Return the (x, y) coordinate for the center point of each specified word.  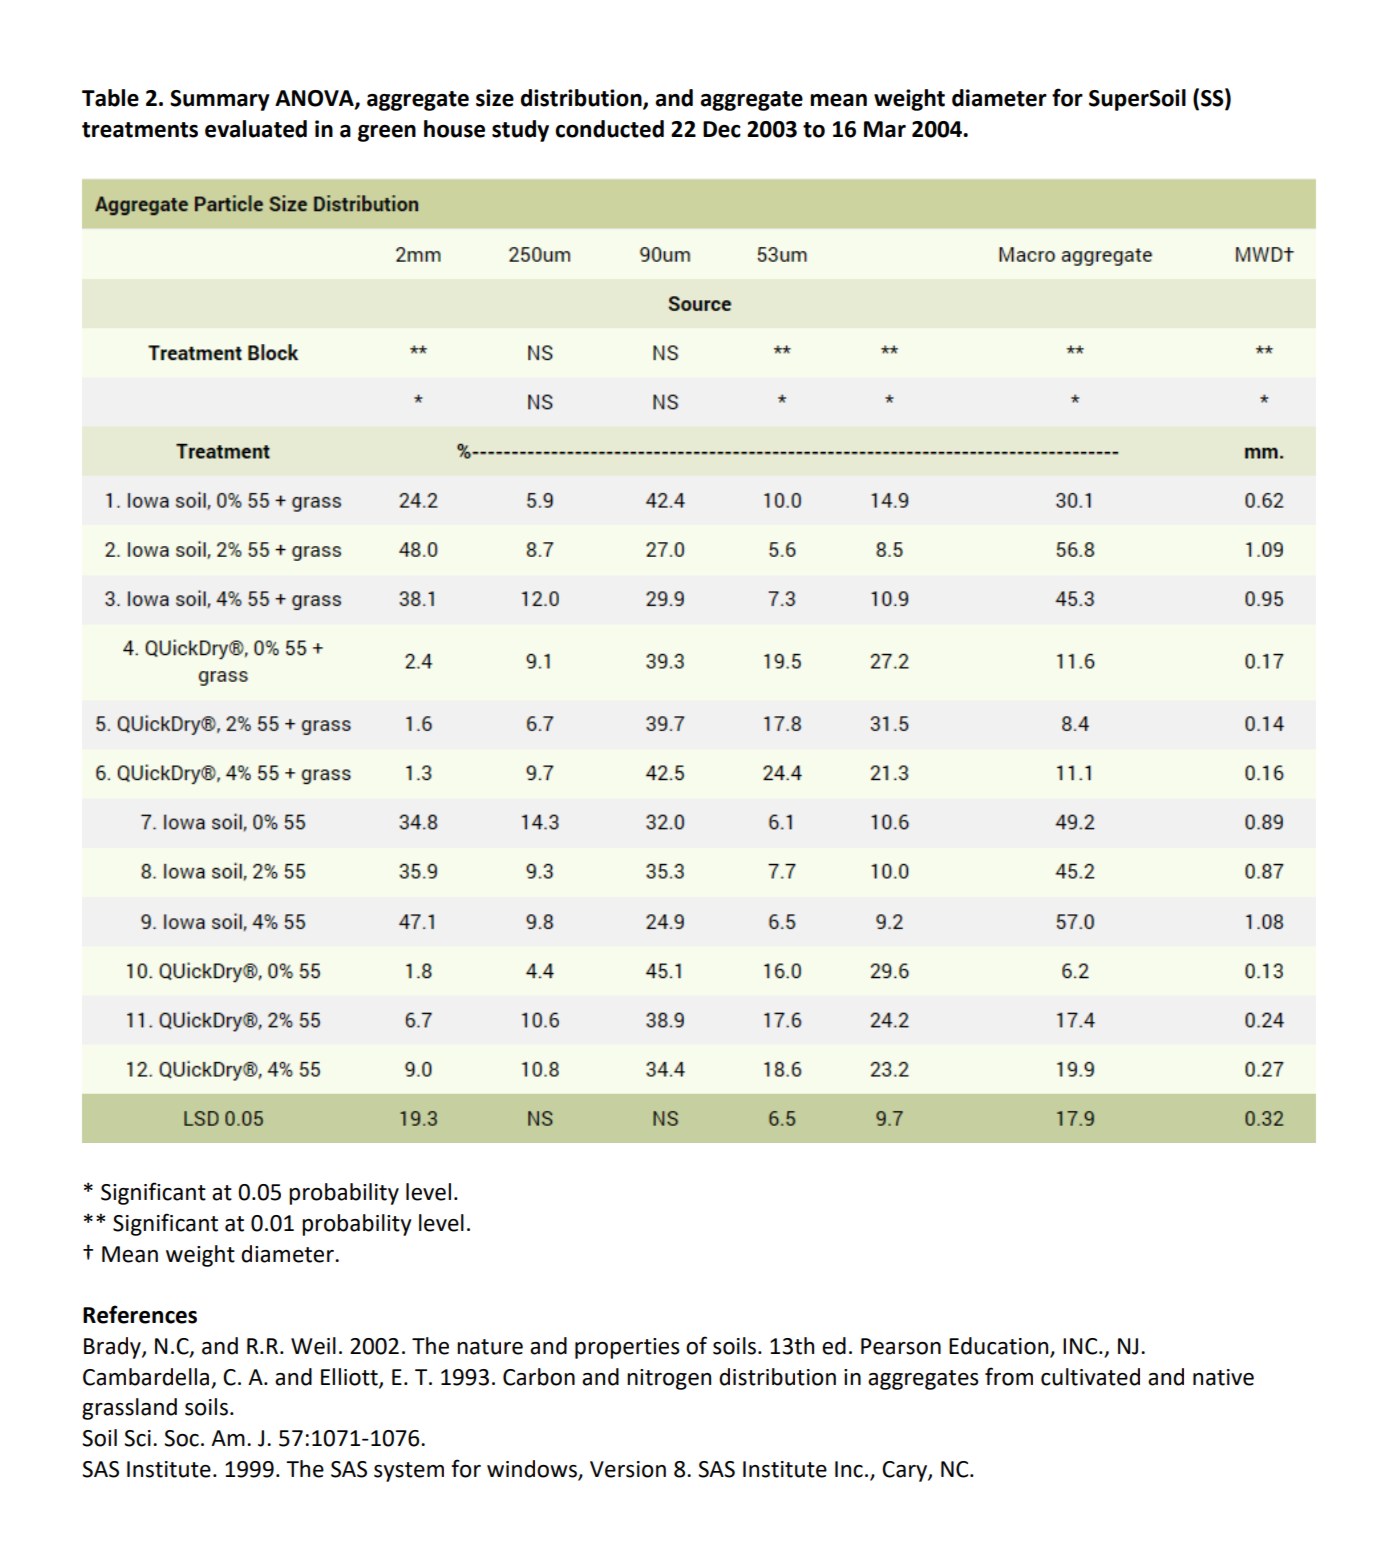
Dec (722, 129)
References (140, 1314)
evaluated (256, 129)
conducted (609, 129)
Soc (181, 1438)
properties (627, 1348)
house (454, 129)
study (520, 131)
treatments (140, 130)
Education (1000, 1347)
